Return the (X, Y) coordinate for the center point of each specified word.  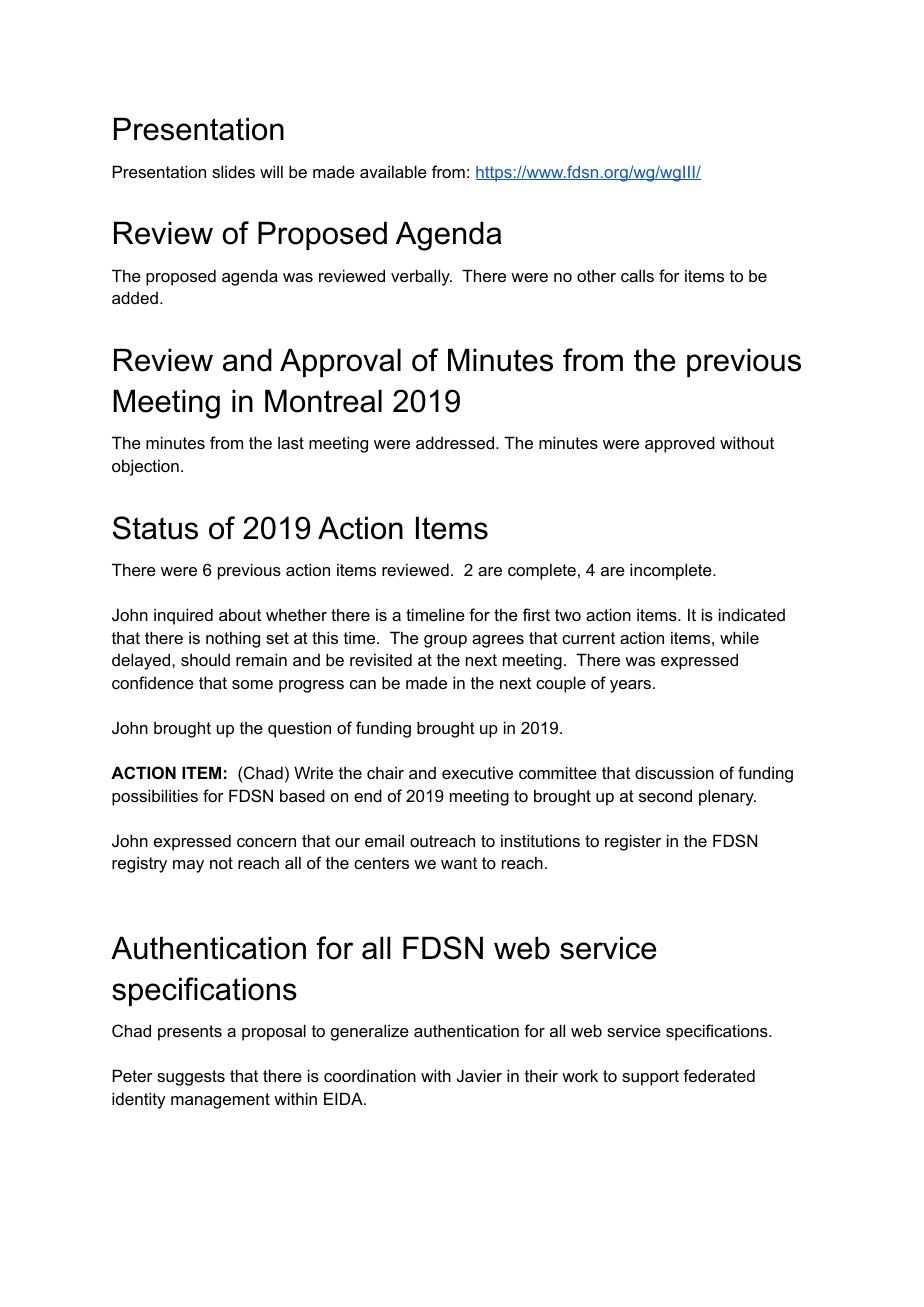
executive (477, 772)
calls (637, 275)
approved (680, 444)
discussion (674, 772)
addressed (455, 442)
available (393, 171)
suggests (191, 1078)
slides (233, 171)
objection (145, 467)
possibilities (155, 797)
